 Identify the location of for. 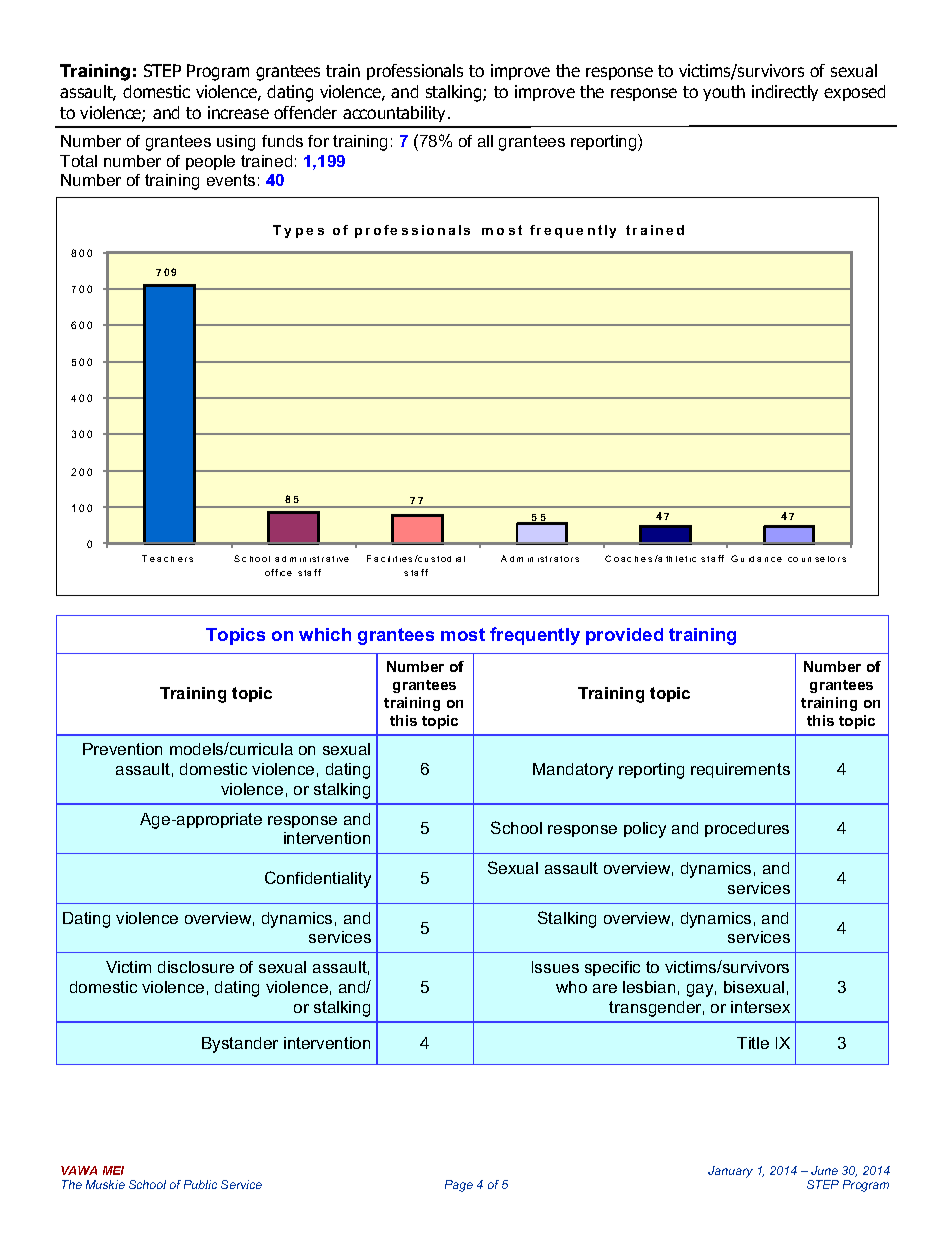
(318, 141).
